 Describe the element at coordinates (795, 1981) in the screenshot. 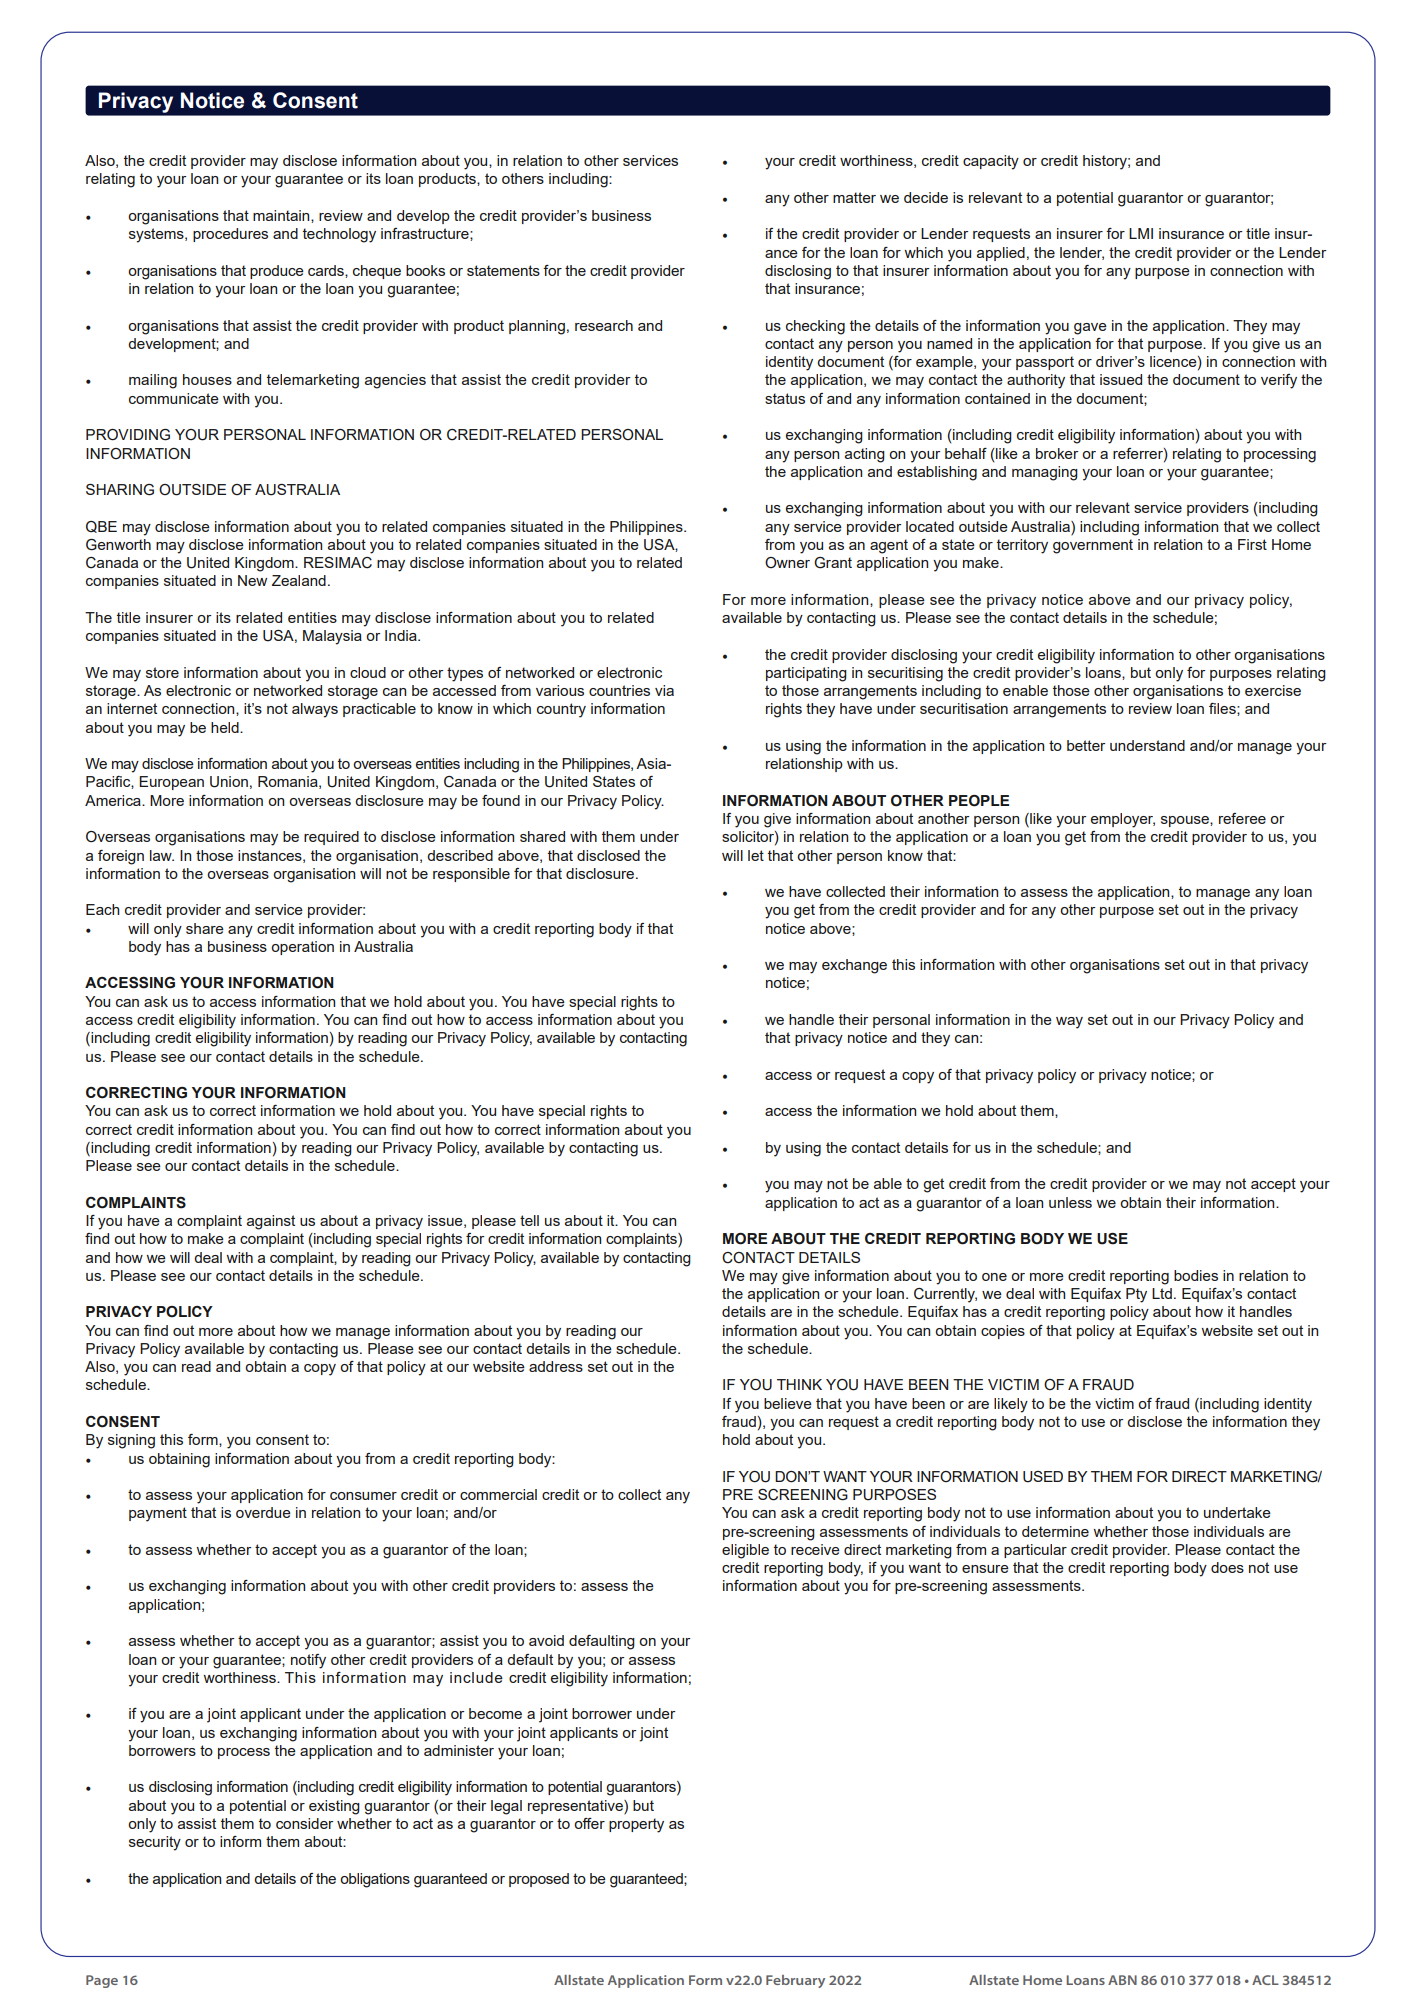

I see `February` at that location.
